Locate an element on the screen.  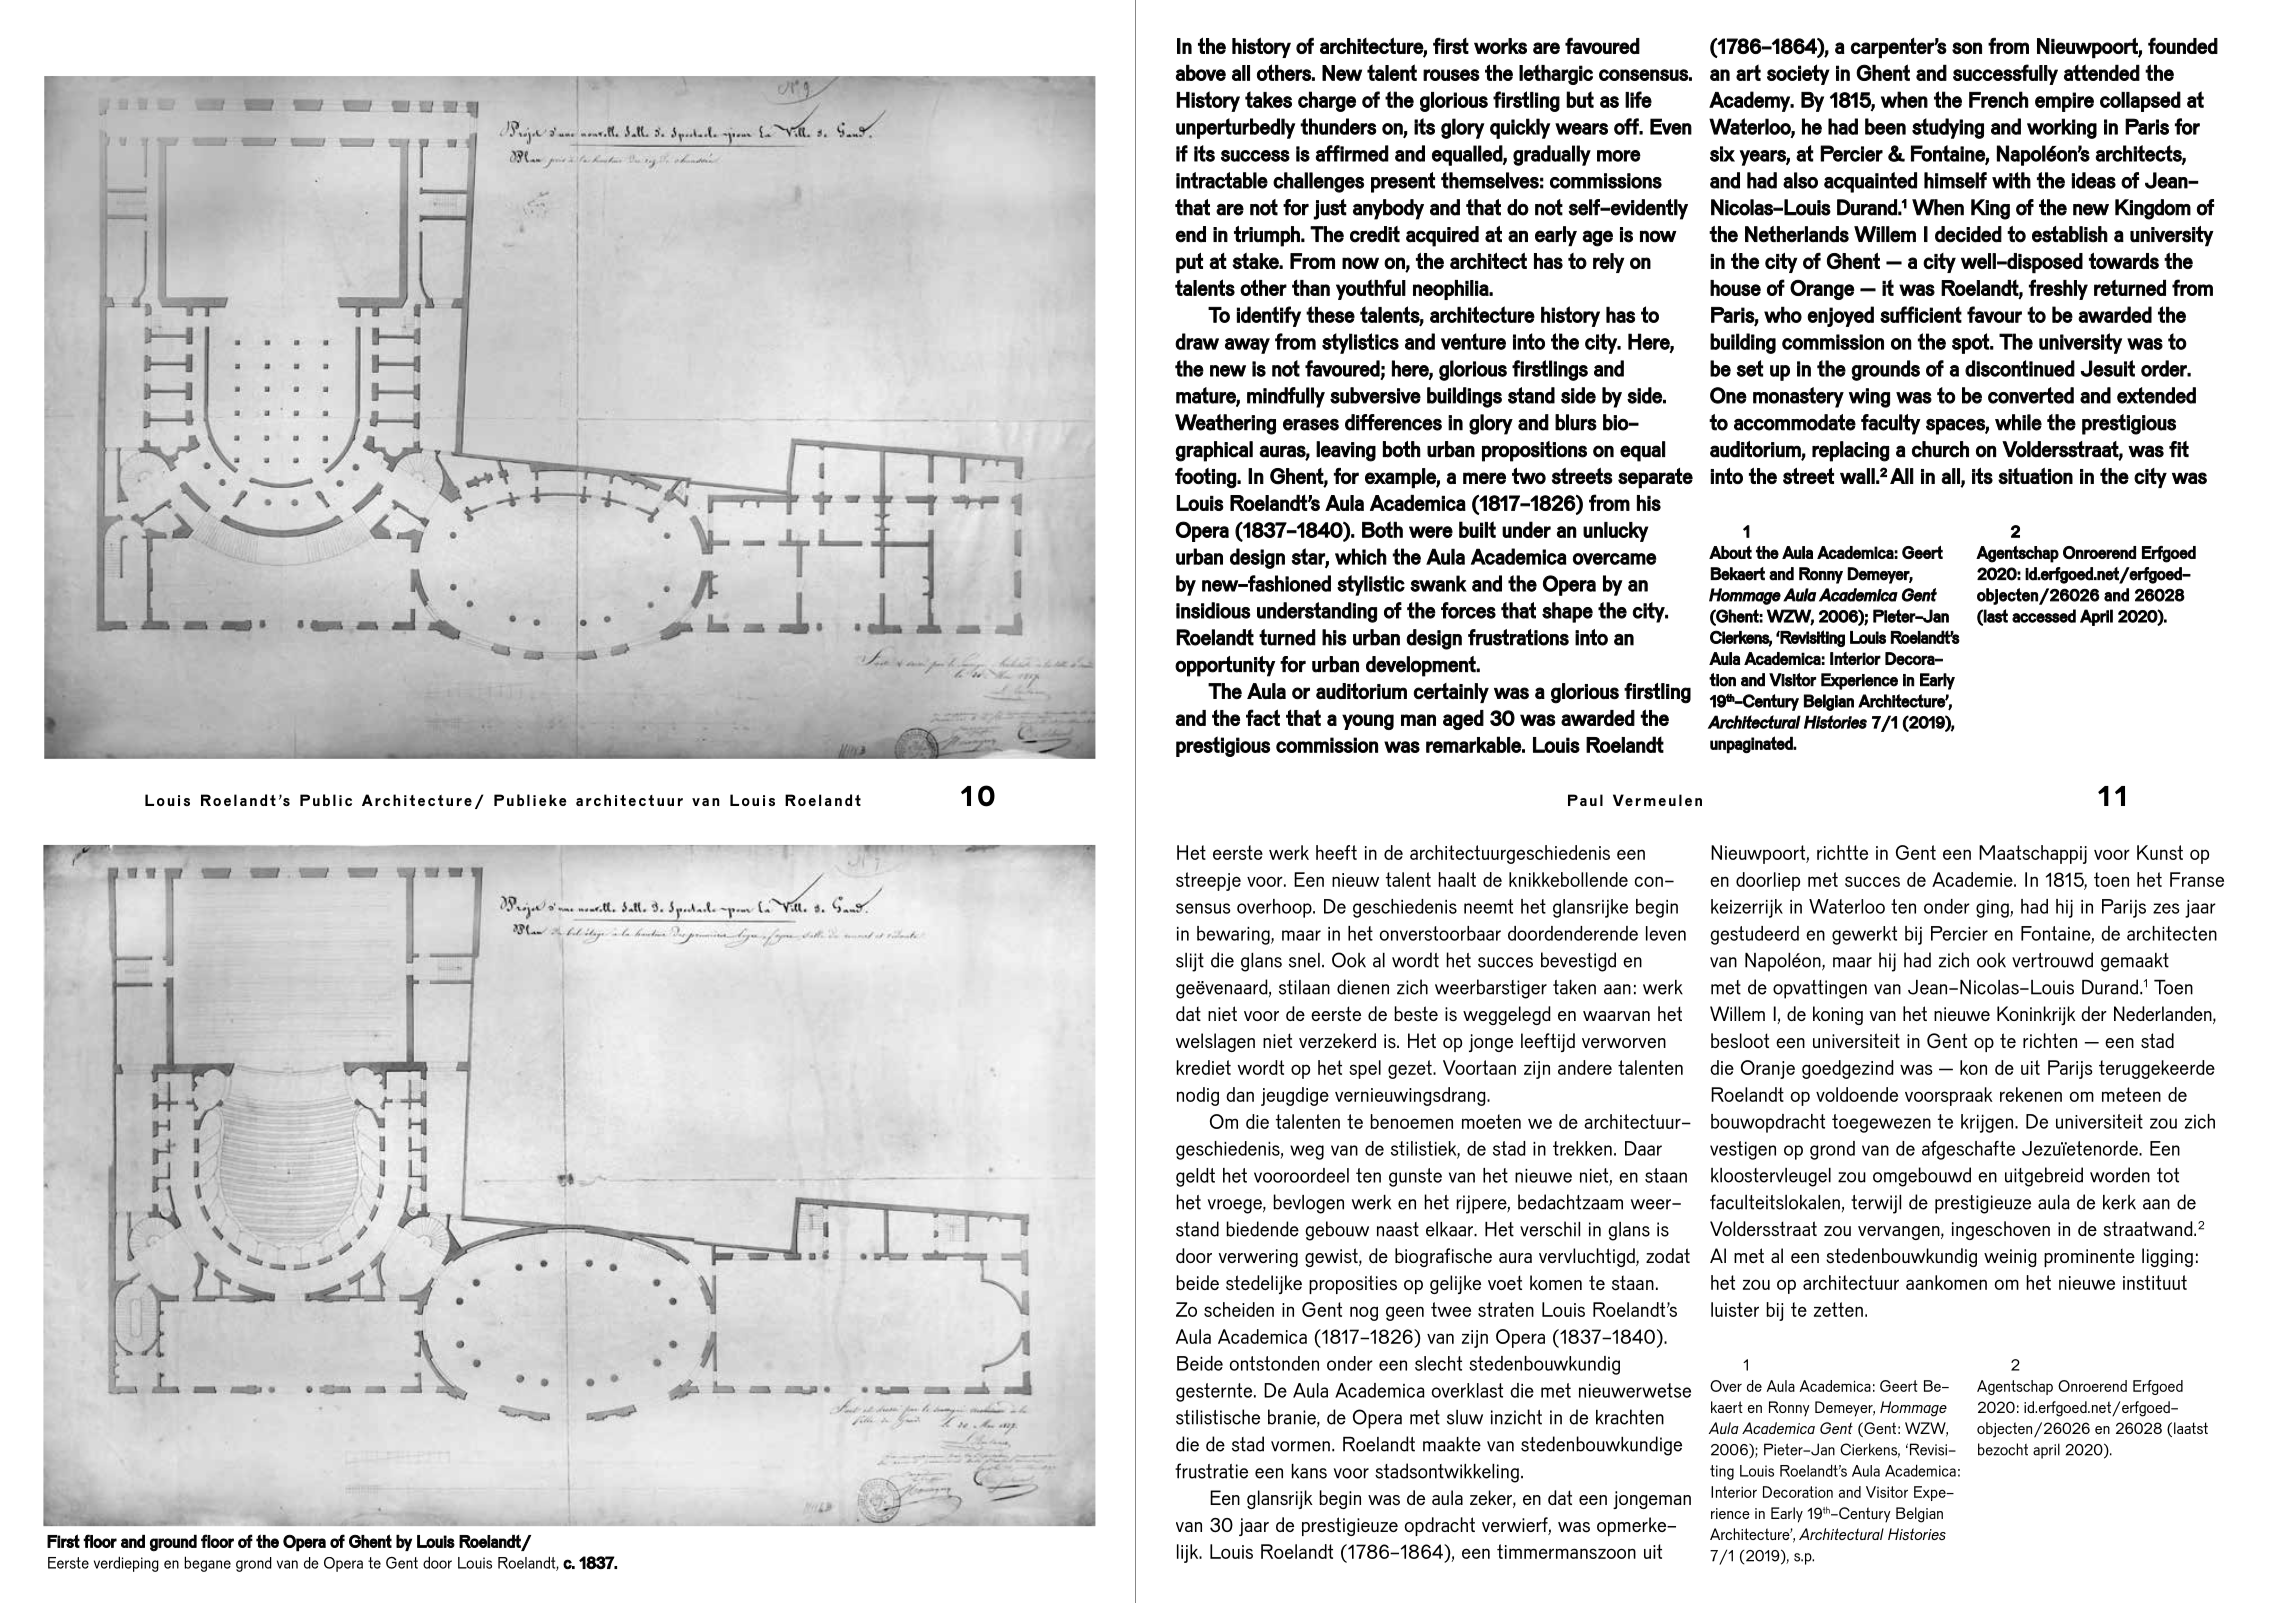
fact is located at coordinates (1263, 717).
